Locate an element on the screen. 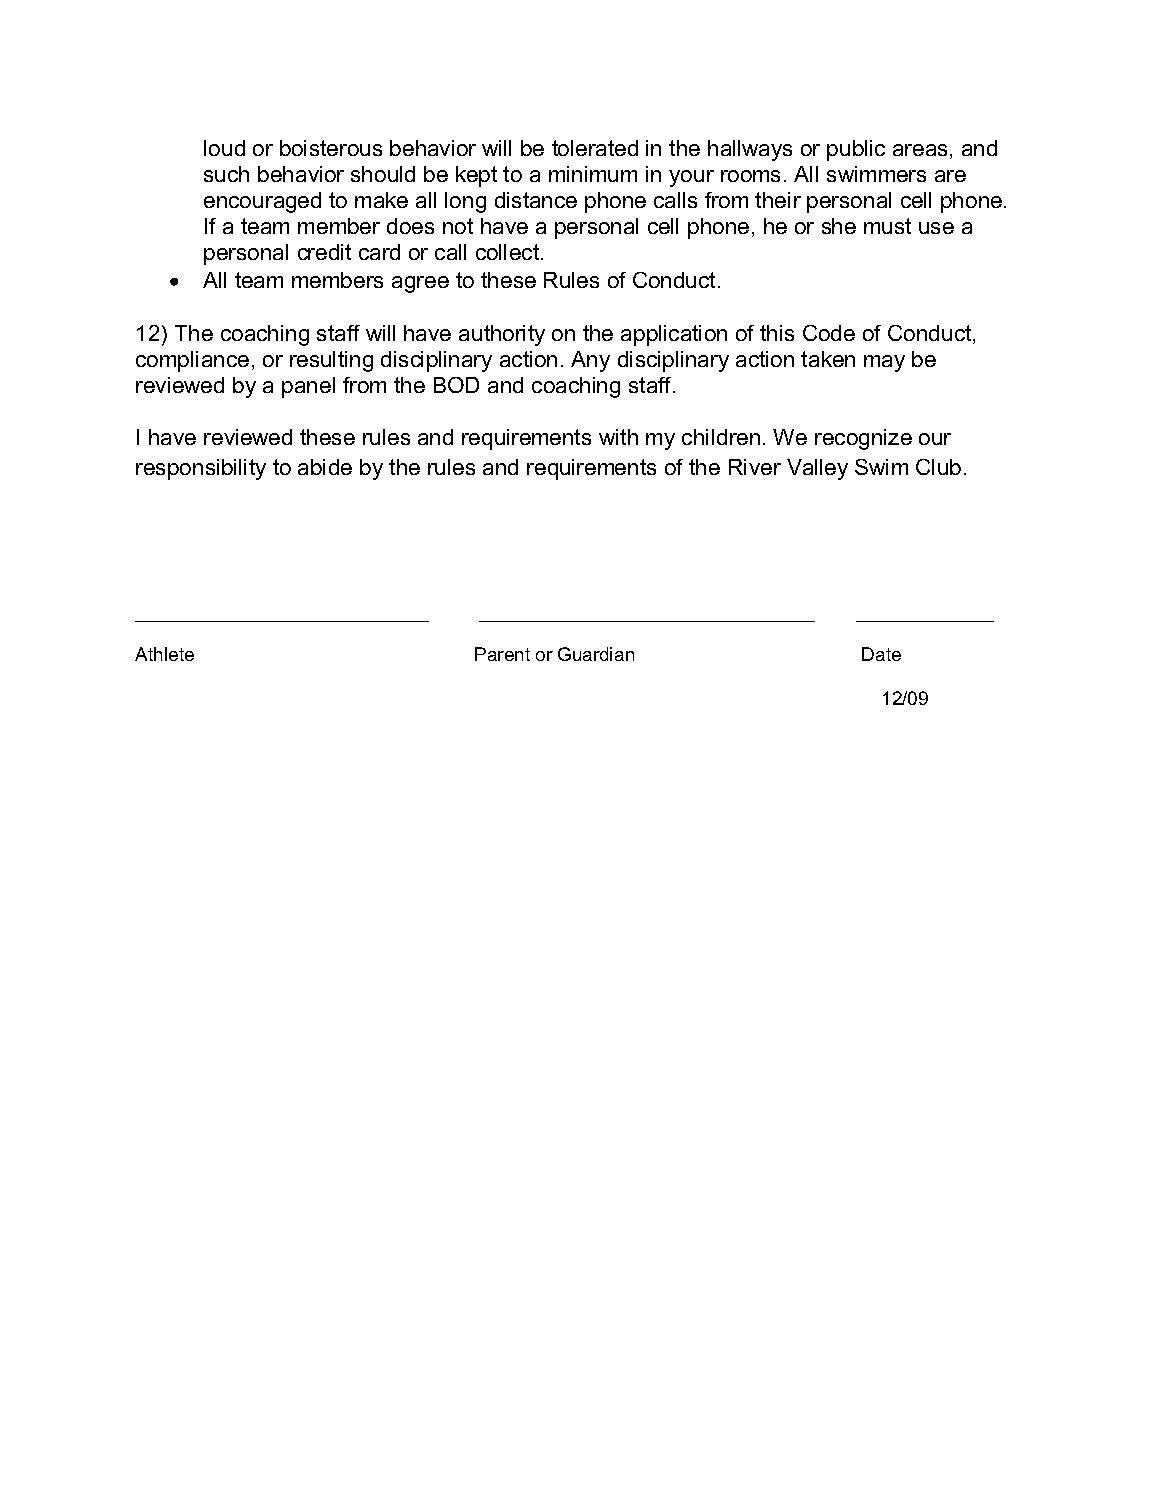 The image size is (1153, 1492). Athlete is located at coordinates (164, 654).
